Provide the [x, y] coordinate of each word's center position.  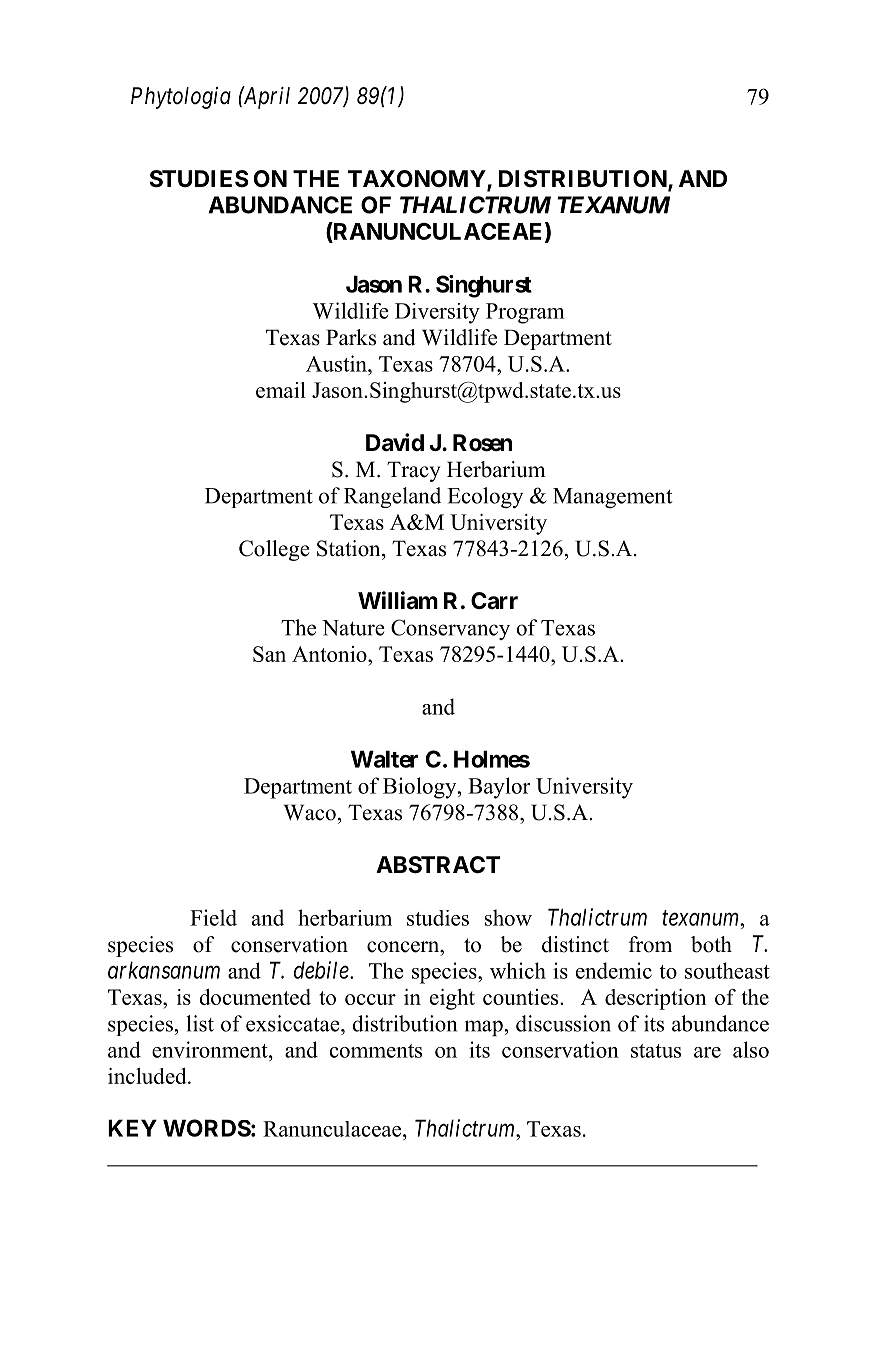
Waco [310, 812]
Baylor [499, 788]
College [274, 550]
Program [525, 313]
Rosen [482, 443]
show [508, 917]
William [398, 600]
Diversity [437, 313]
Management [612, 498]
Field [213, 917]
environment [211, 1049]
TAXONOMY [418, 180]
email [281, 390]
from [650, 944]
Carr [494, 600]
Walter [384, 759]
